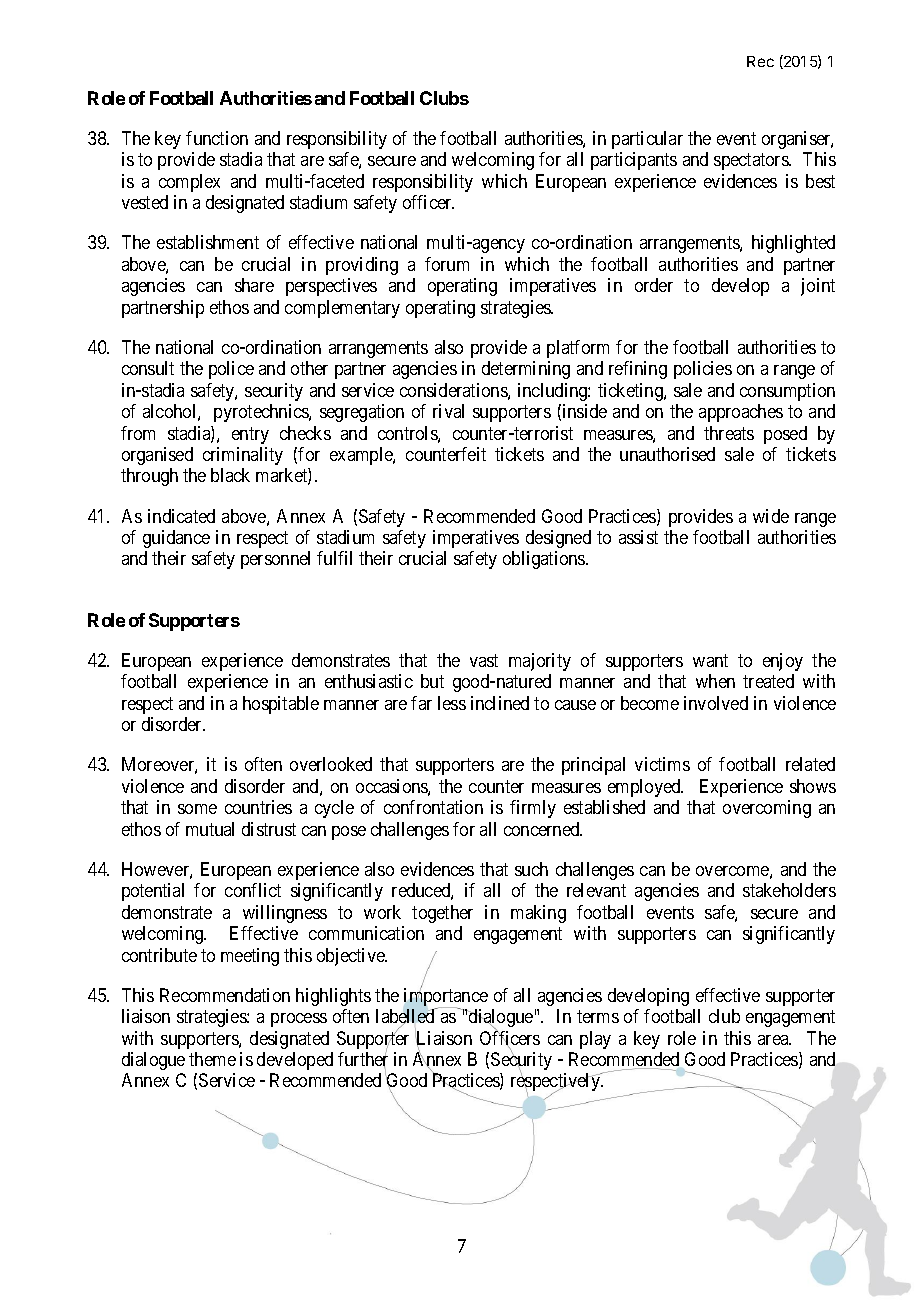 This page has height=1308, width=924. I want to click on spectators, so click(752, 162).
